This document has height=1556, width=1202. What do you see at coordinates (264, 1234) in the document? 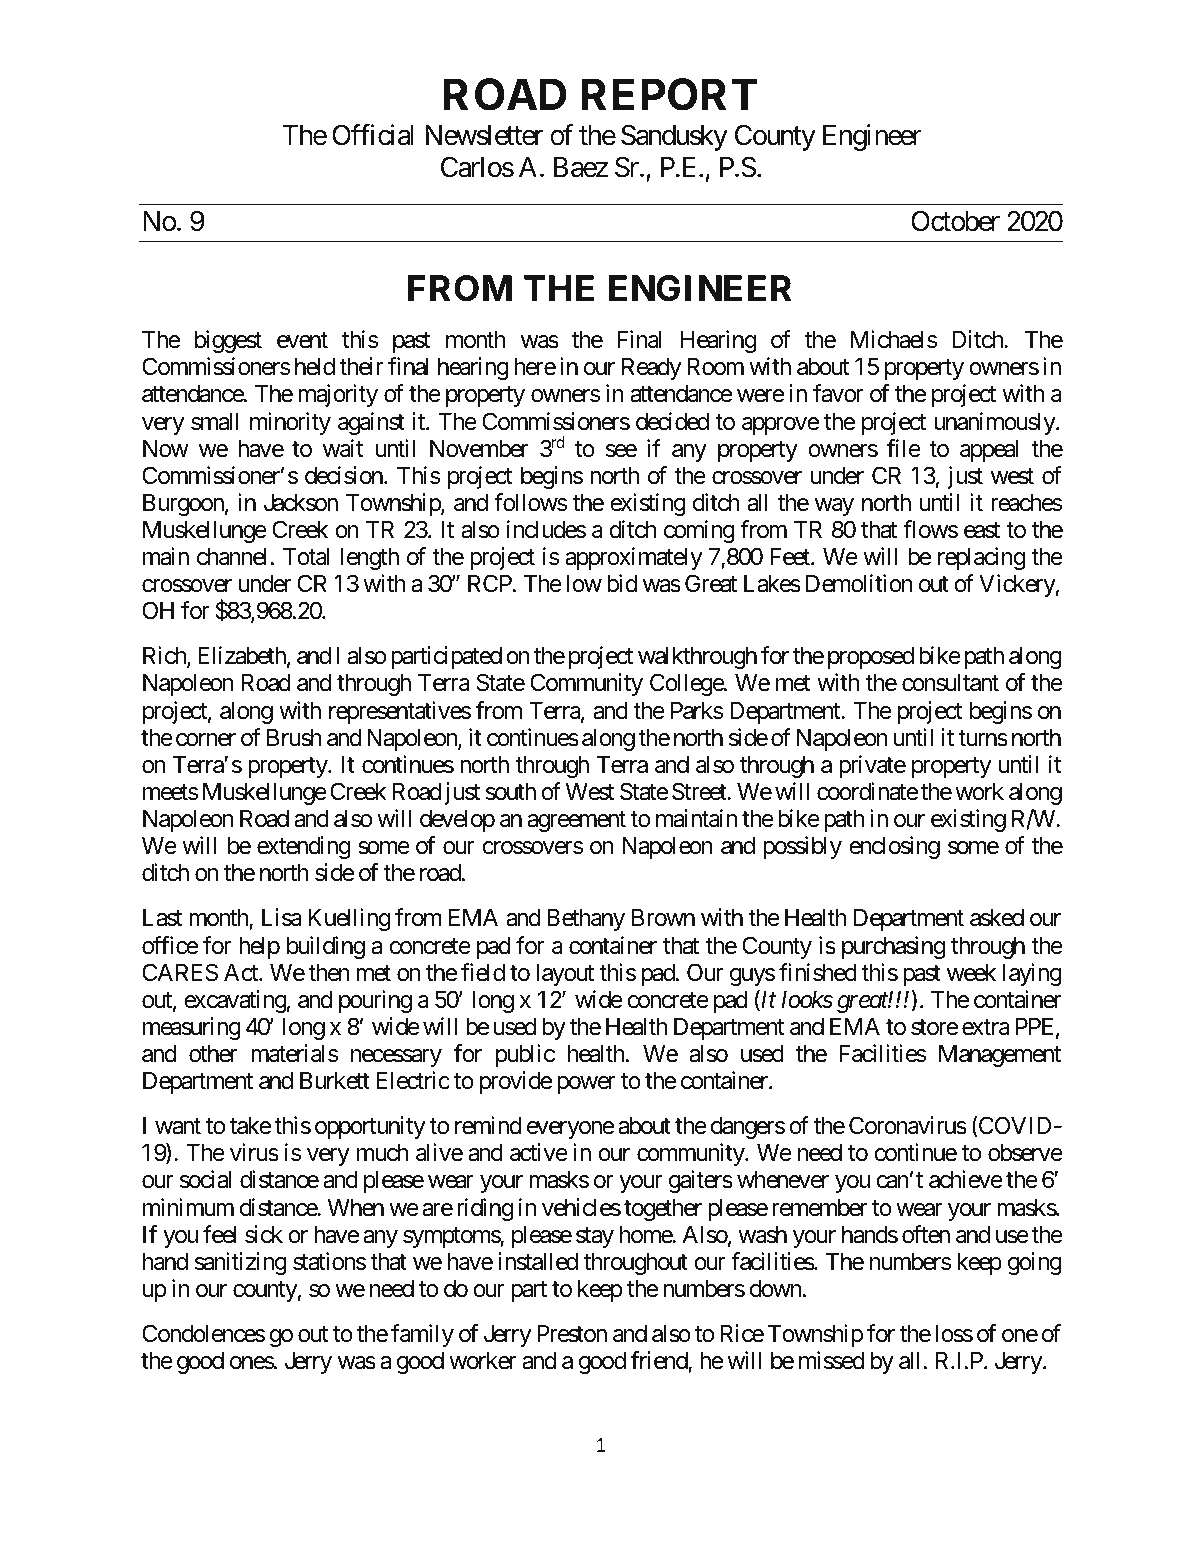
I see `sick` at bounding box center [264, 1234].
